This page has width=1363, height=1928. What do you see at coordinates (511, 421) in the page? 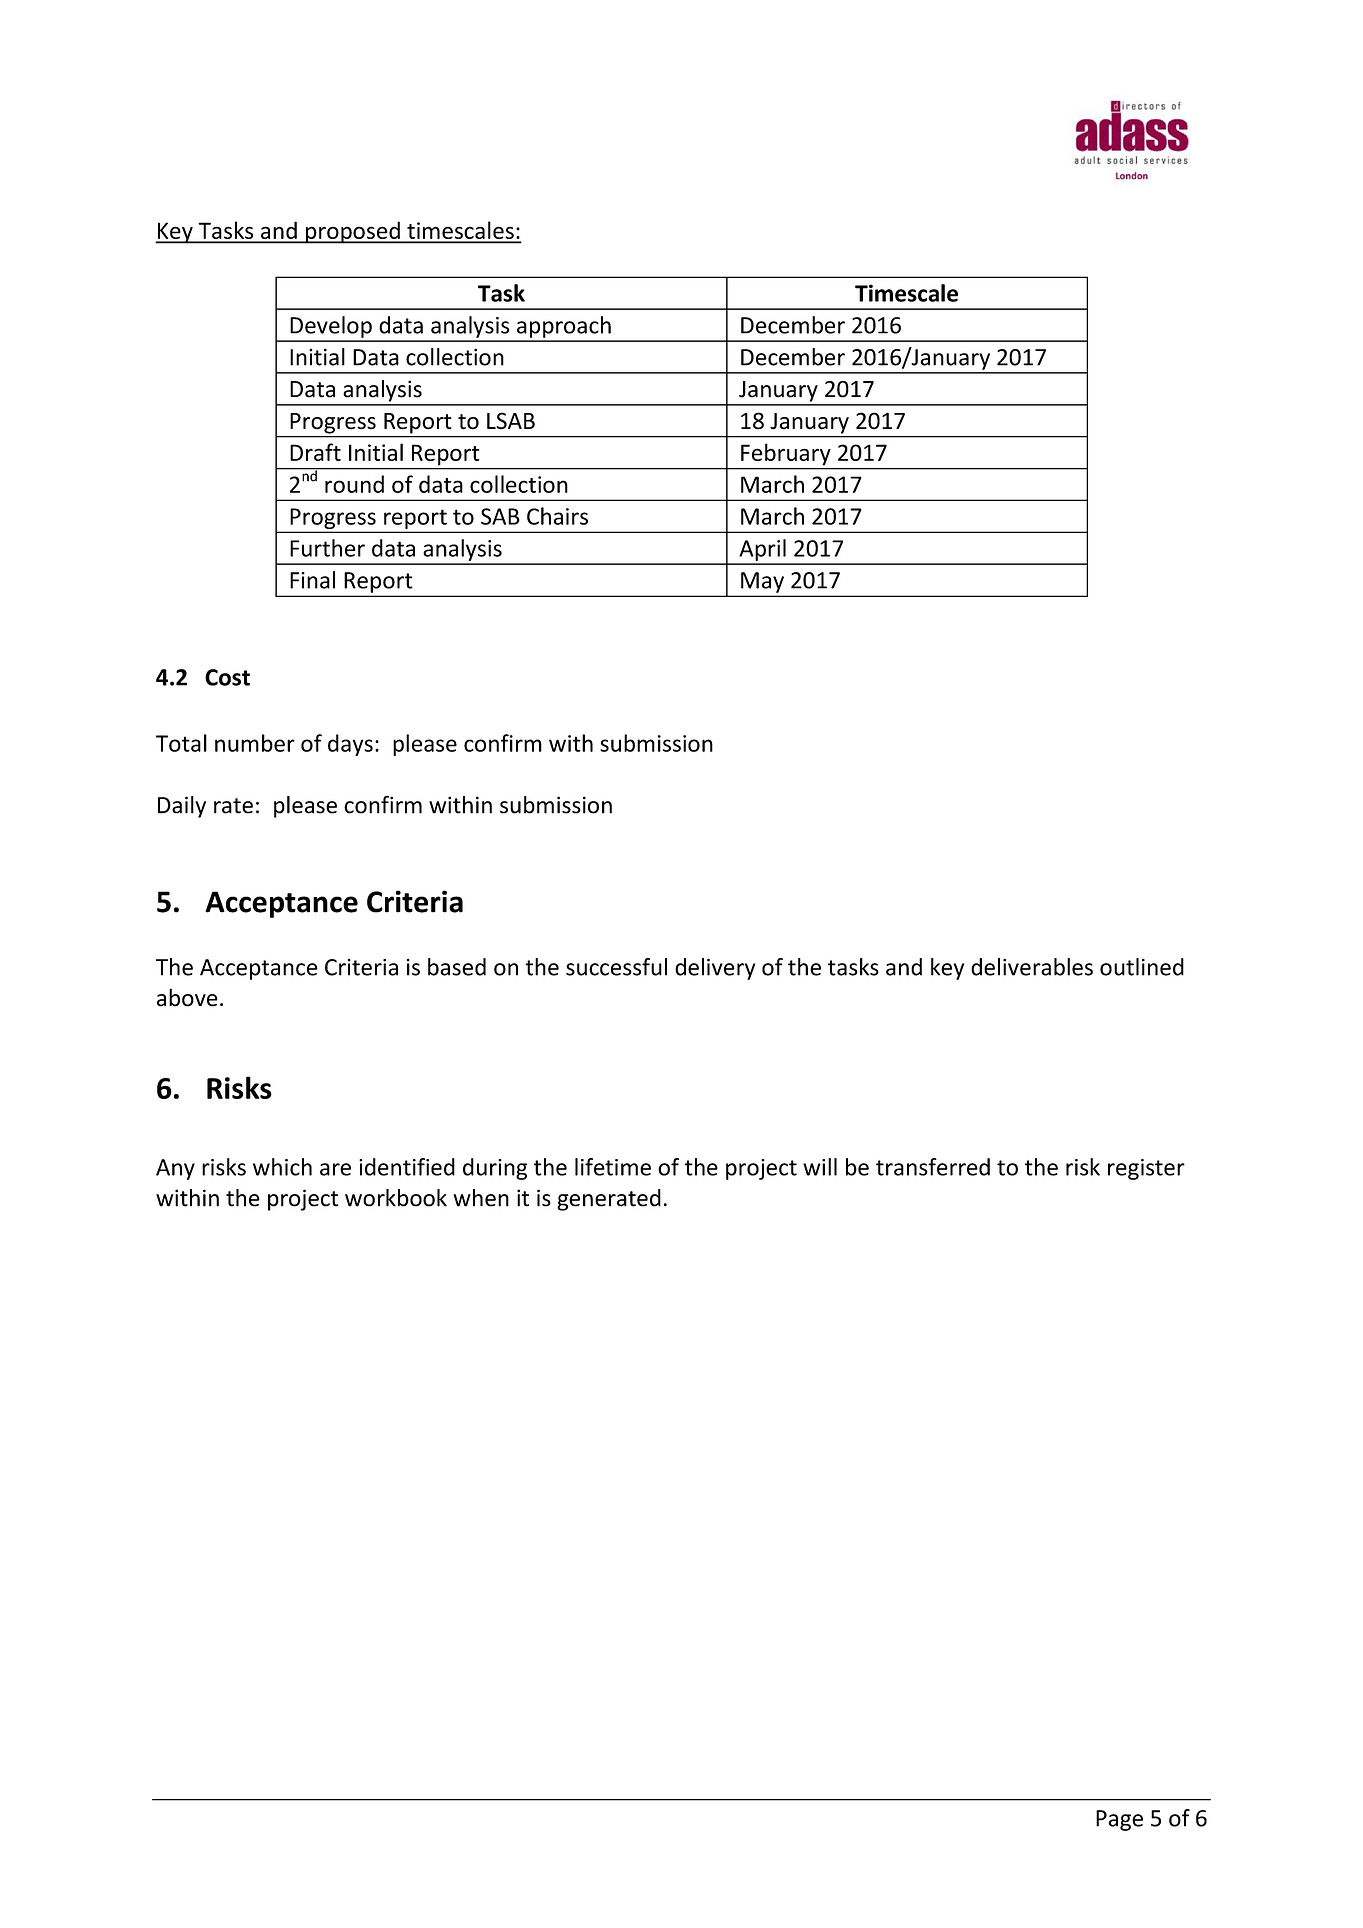
I see `LSAB` at bounding box center [511, 421].
